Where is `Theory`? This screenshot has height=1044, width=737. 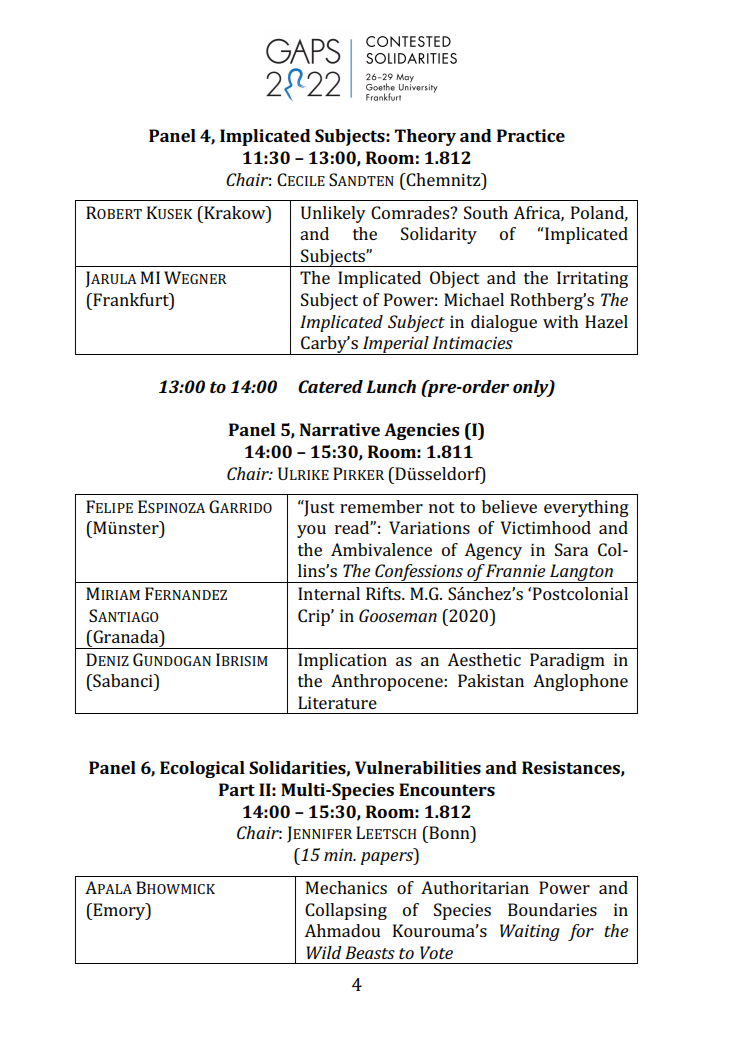
Theory is located at coordinates (425, 137).
